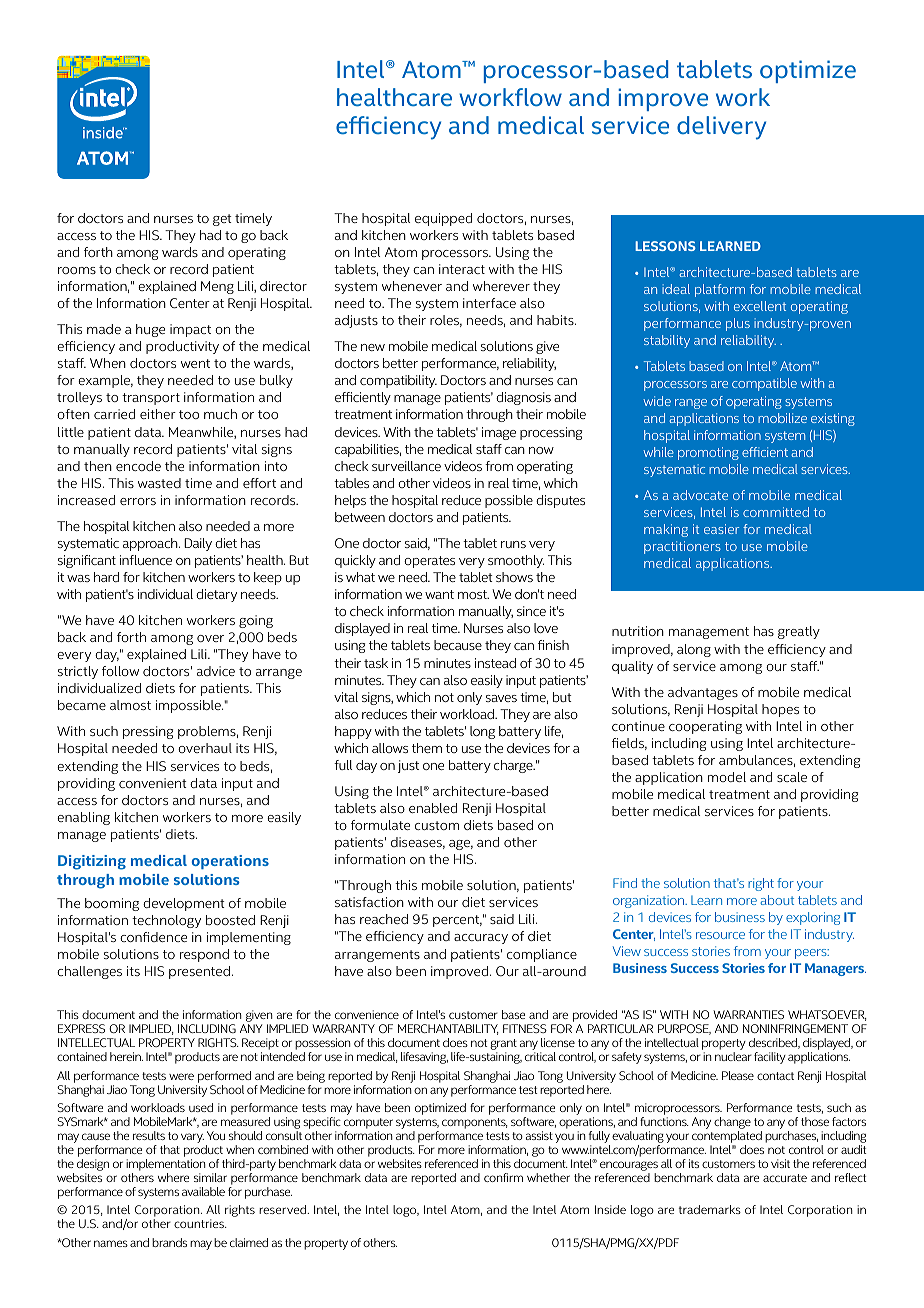 Image resolution: width=924 pixels, height=1308 pixels. Describe the element at coordinates (406, 466) in the screenshot. I see `surveillance` at that location.
